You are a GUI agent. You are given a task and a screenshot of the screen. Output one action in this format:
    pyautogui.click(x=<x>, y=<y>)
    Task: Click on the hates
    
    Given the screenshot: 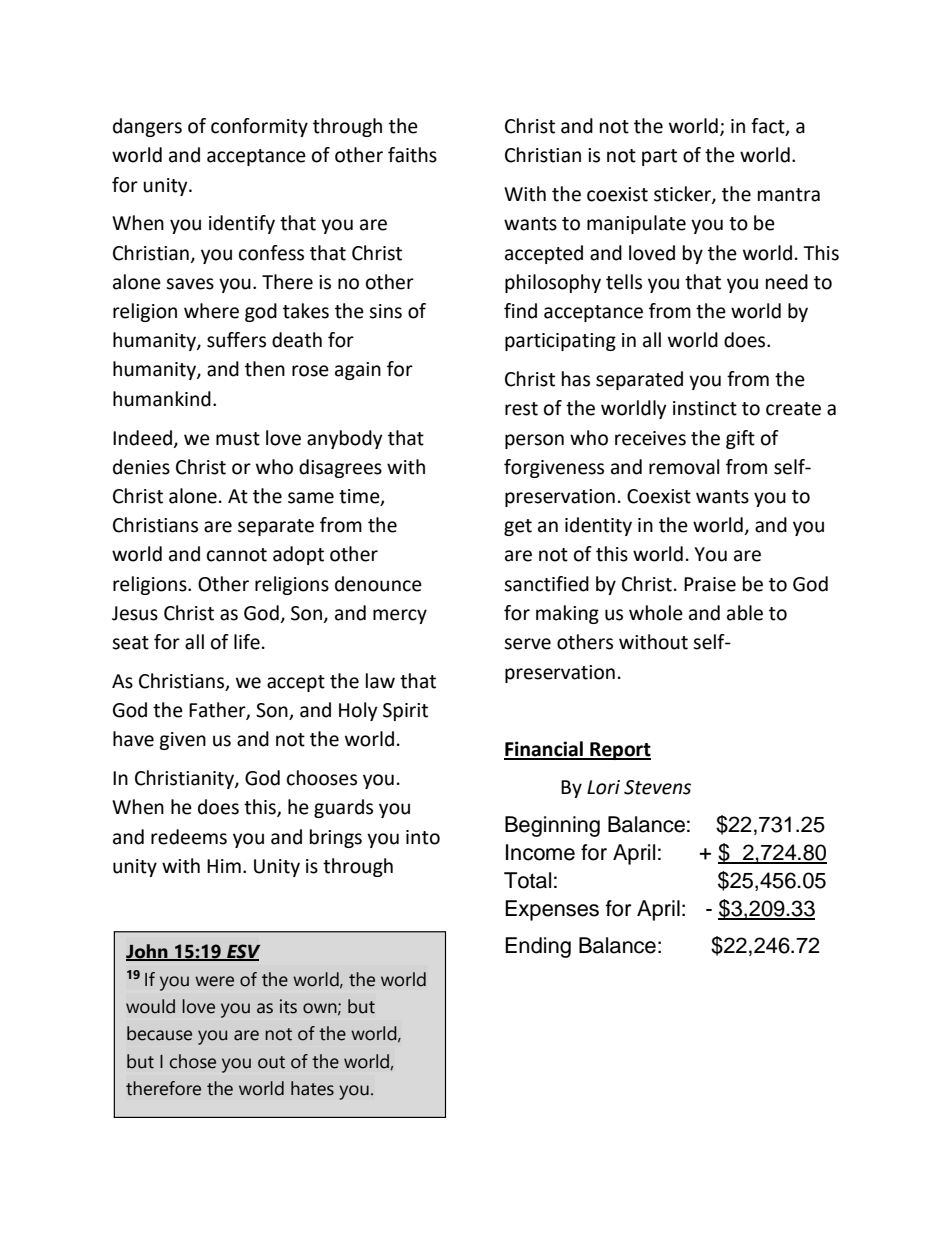 What is the action you would take?
    pyautogui.click(x=312, y=1088)
